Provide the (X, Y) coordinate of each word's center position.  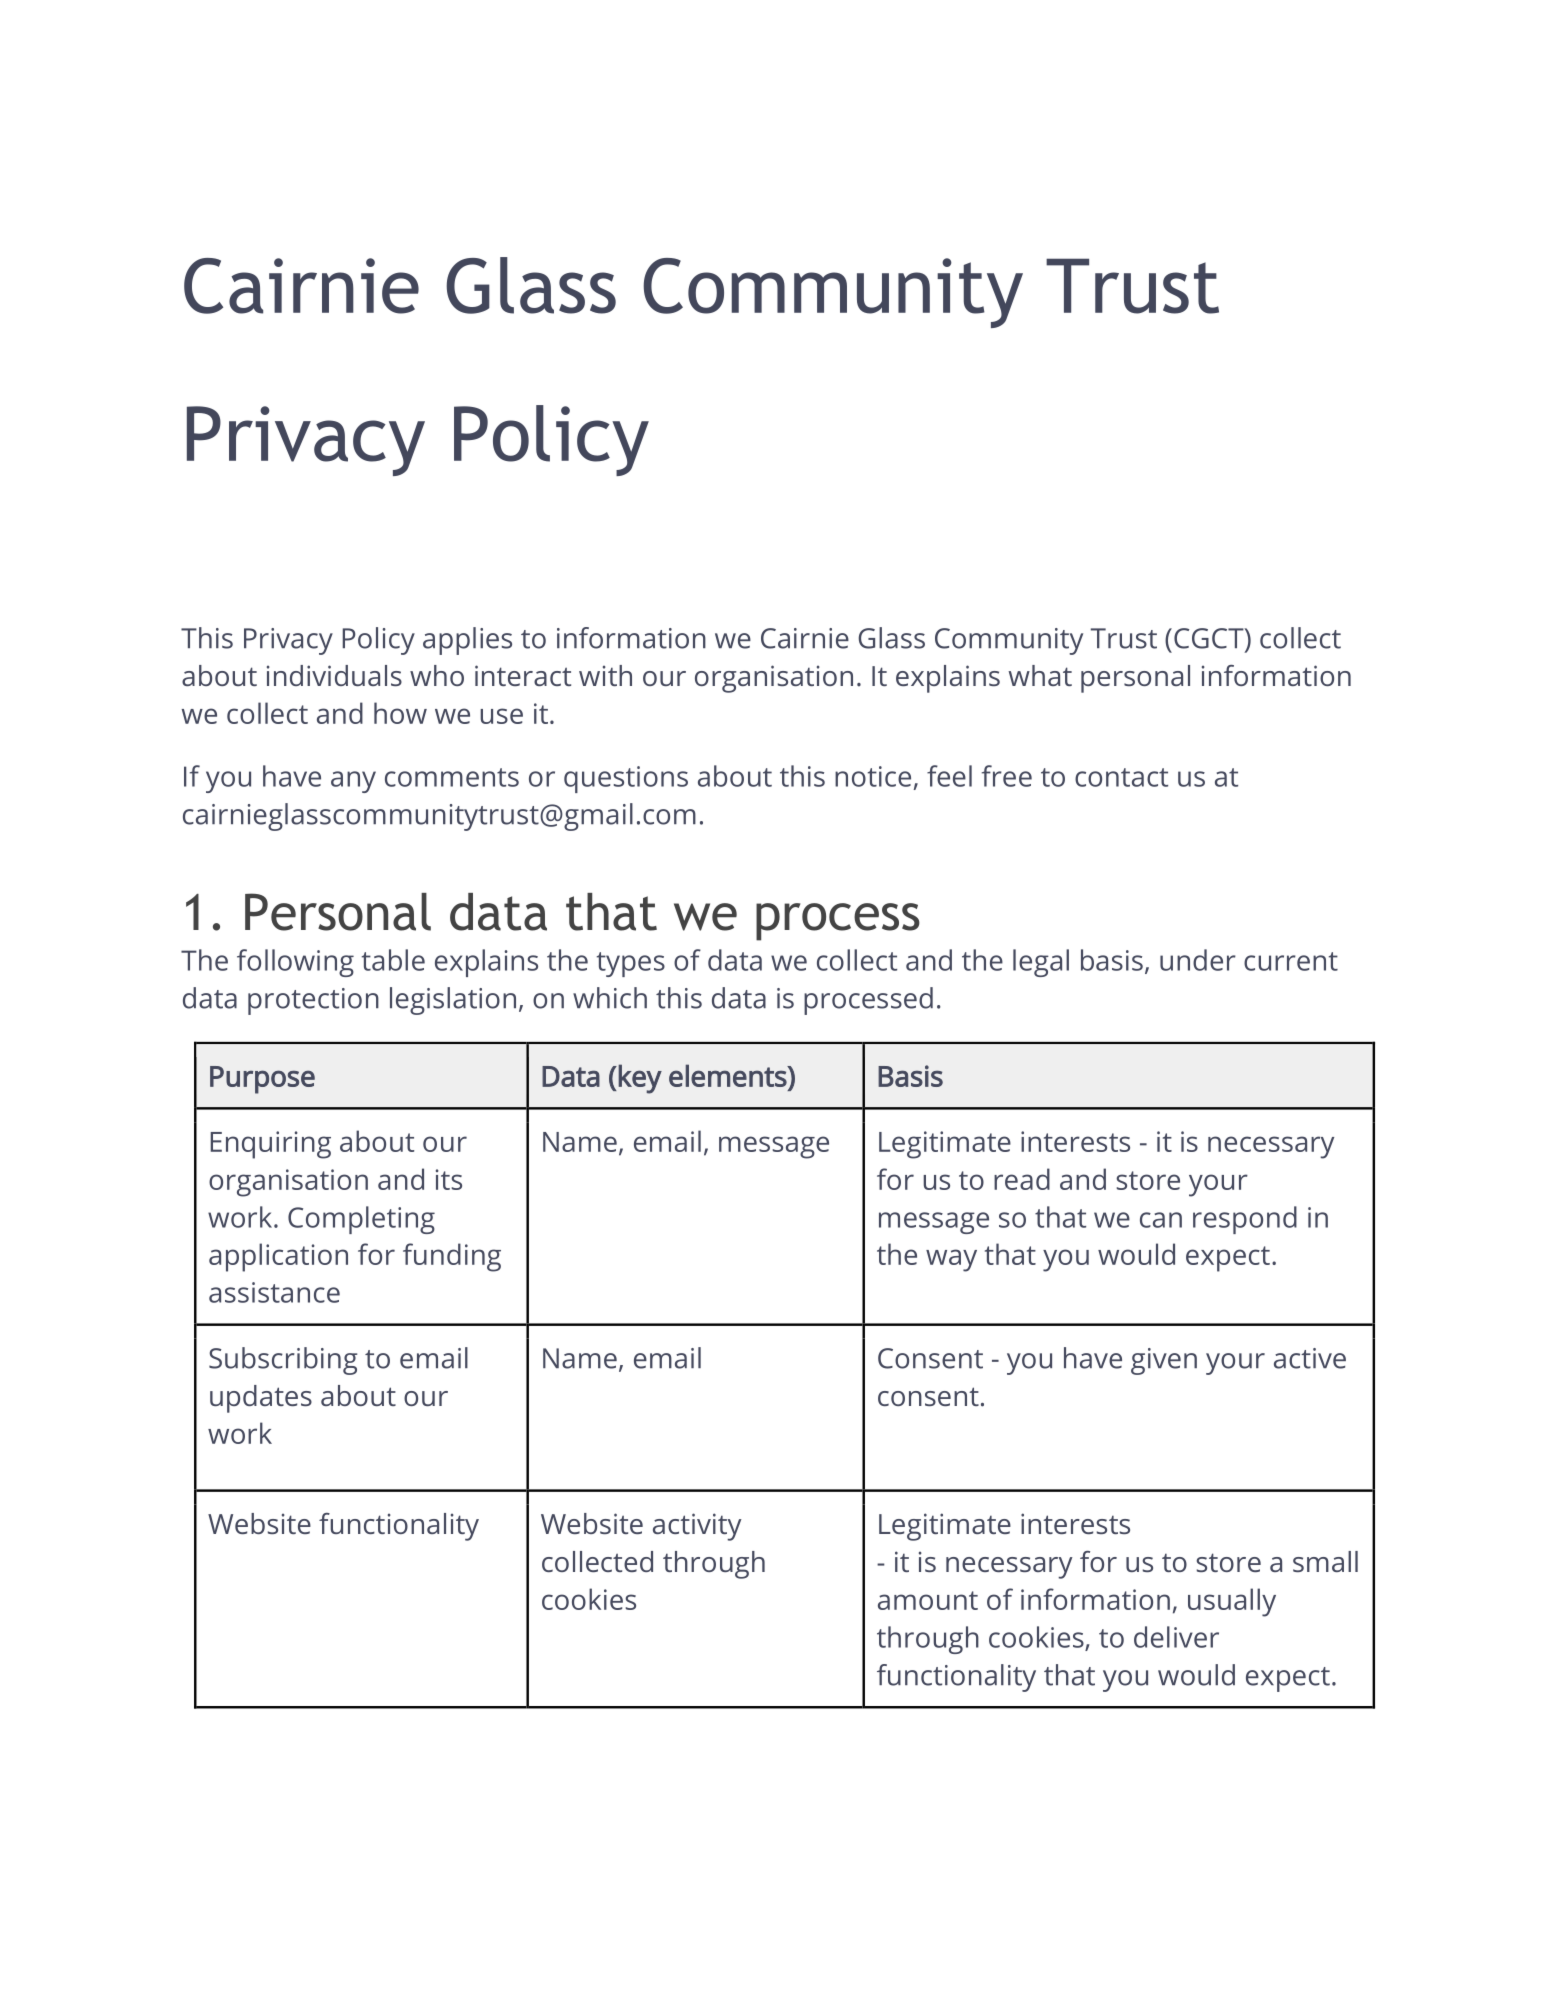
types (631, 964)
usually (1232, 1602)
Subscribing (283, 1361)
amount (928, 1600)
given (1164, 1361)
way (951, 1260)
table (393, 960)
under (1198, 960)
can (1161, 1220)
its (449, 1179)
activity (697, 1527)
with (605, 675)
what (1040, 675)
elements (729, 1075)
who (437, 675)
